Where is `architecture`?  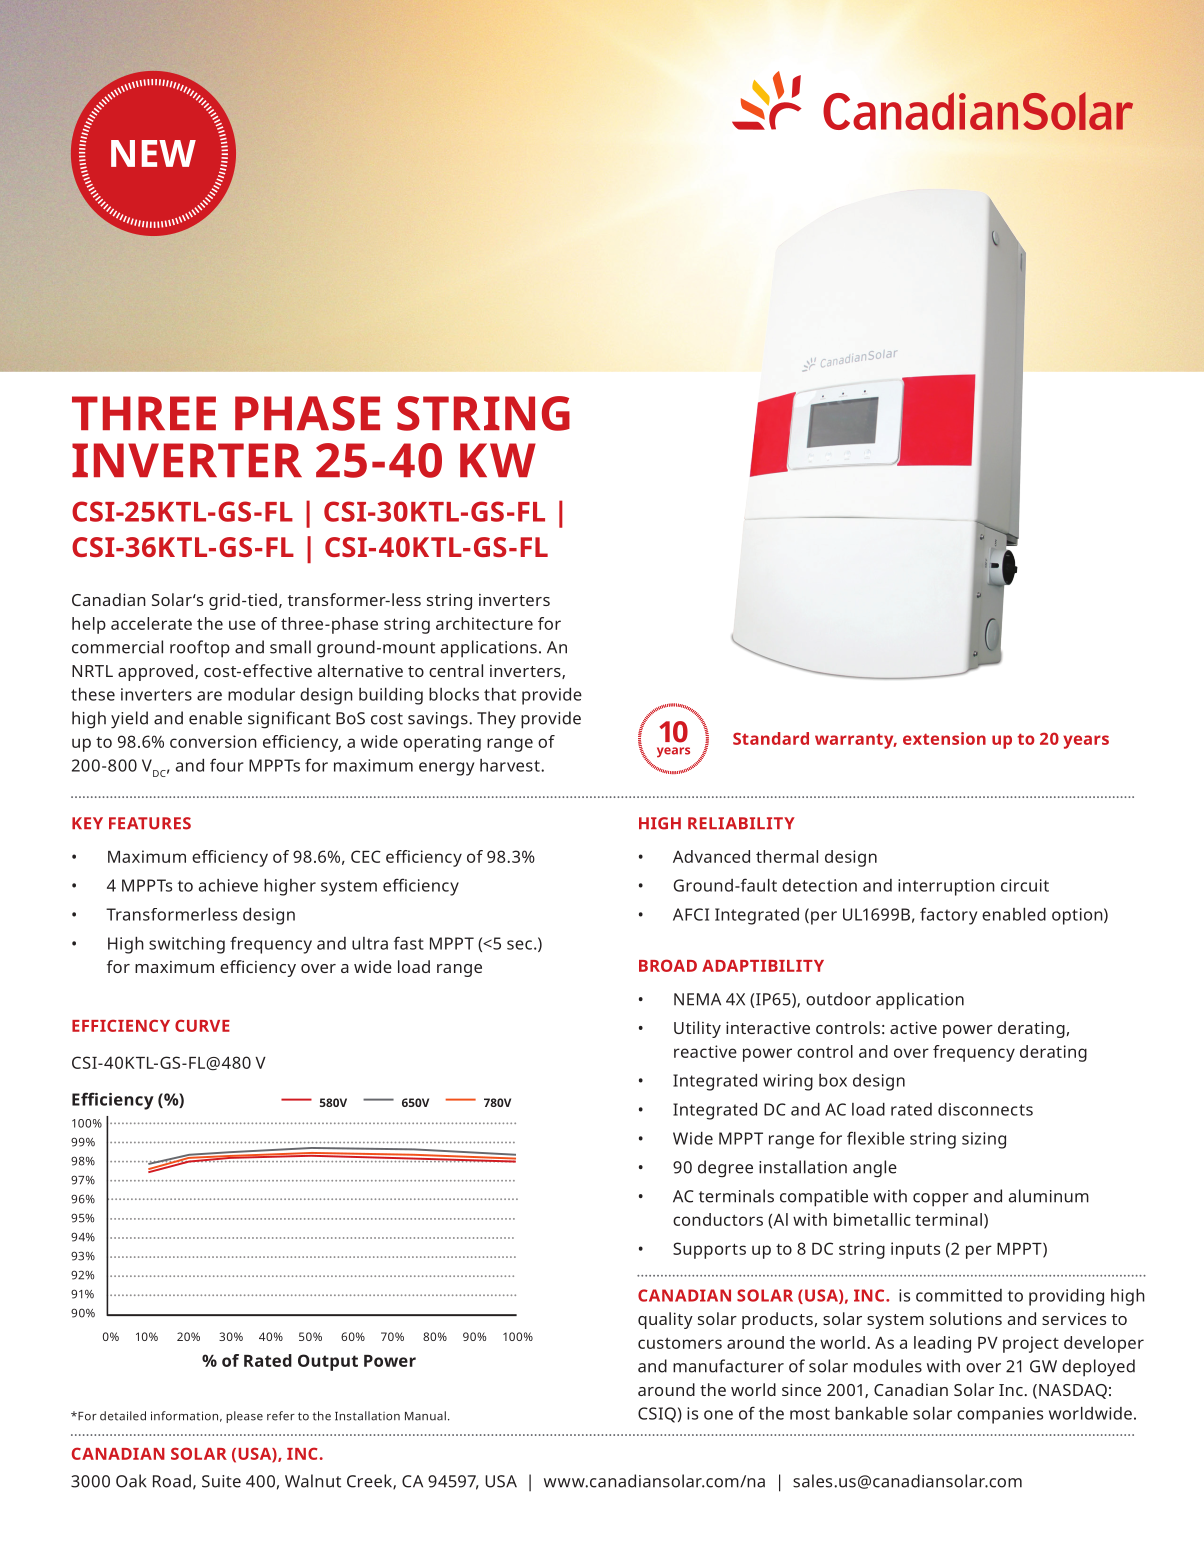
architecture is located at coordinates (484, 623).
